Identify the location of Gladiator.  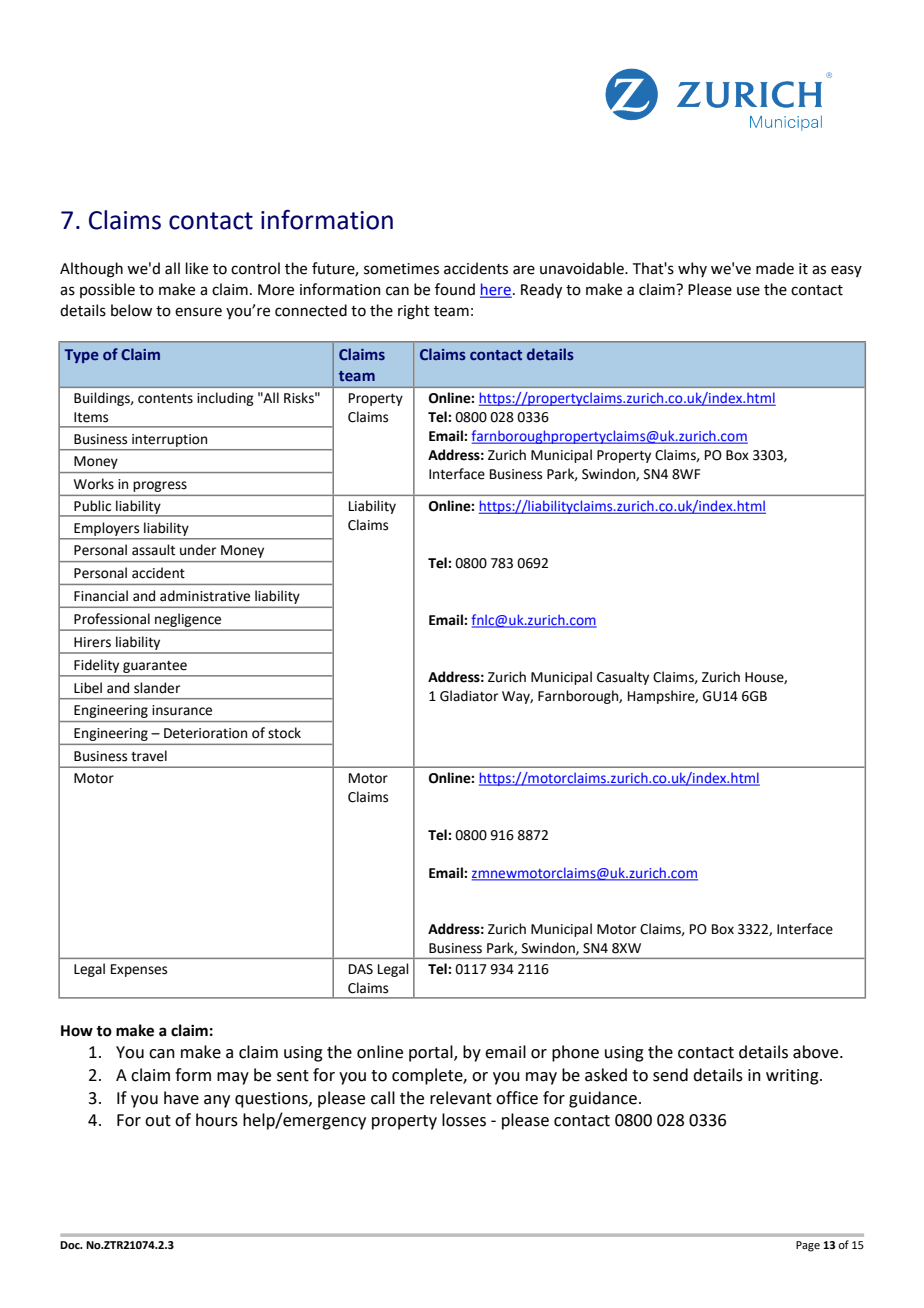
(469, 696).
